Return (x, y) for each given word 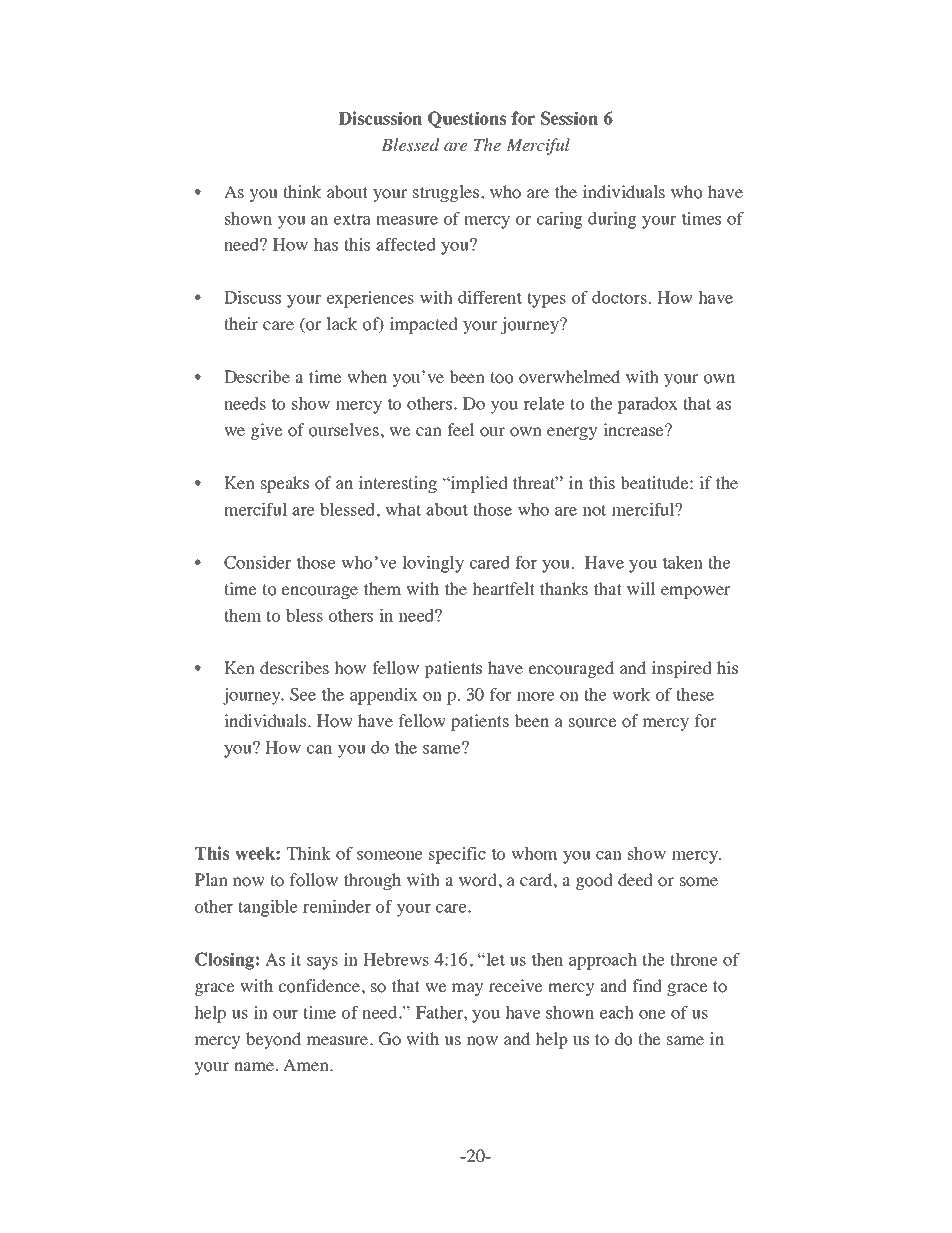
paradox (647, 405)
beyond (273, 1040)
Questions (467, 119)
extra (352, 219)
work (631, 694)
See (303, 694)
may (468, 989)
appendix (384, 696)
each (617, 1012)
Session (569, 118)
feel (461, 429)
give (267, 431)
